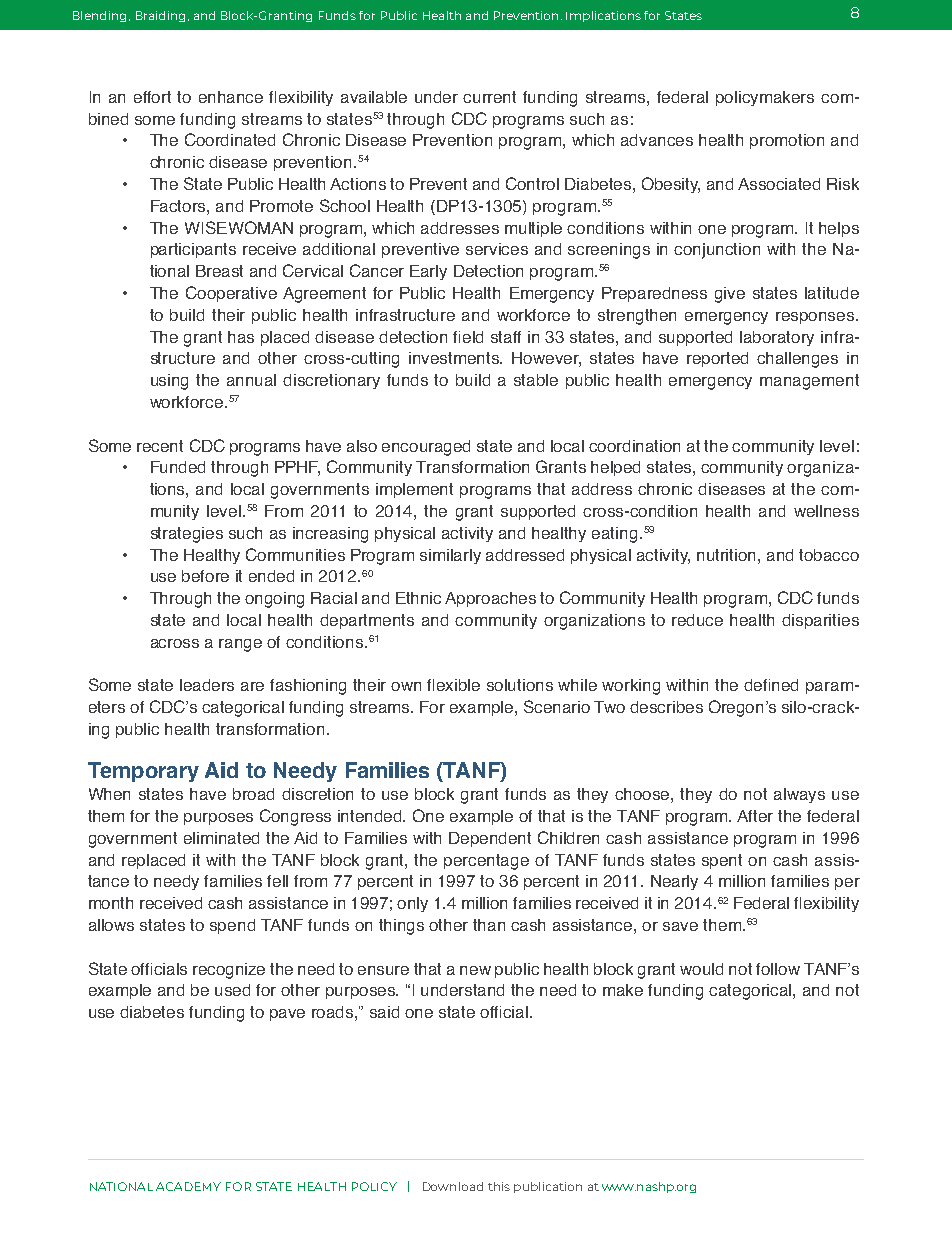  What do you see at coordinates (426, 448) in the screenshot?
I see `encouraged` at bounding box center [426, 448].
